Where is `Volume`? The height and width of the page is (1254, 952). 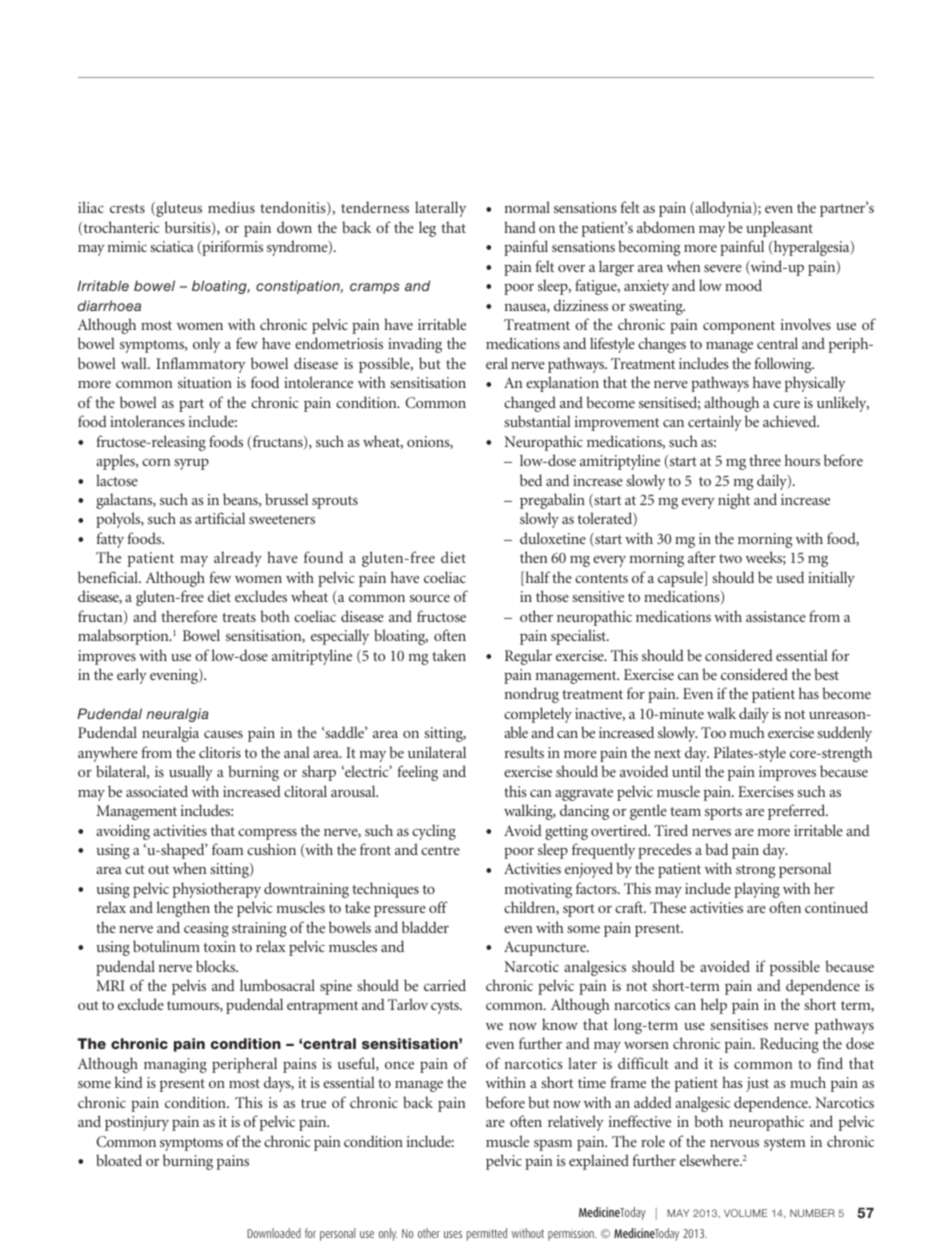
Volume is located at coordinates (745, 1213).
